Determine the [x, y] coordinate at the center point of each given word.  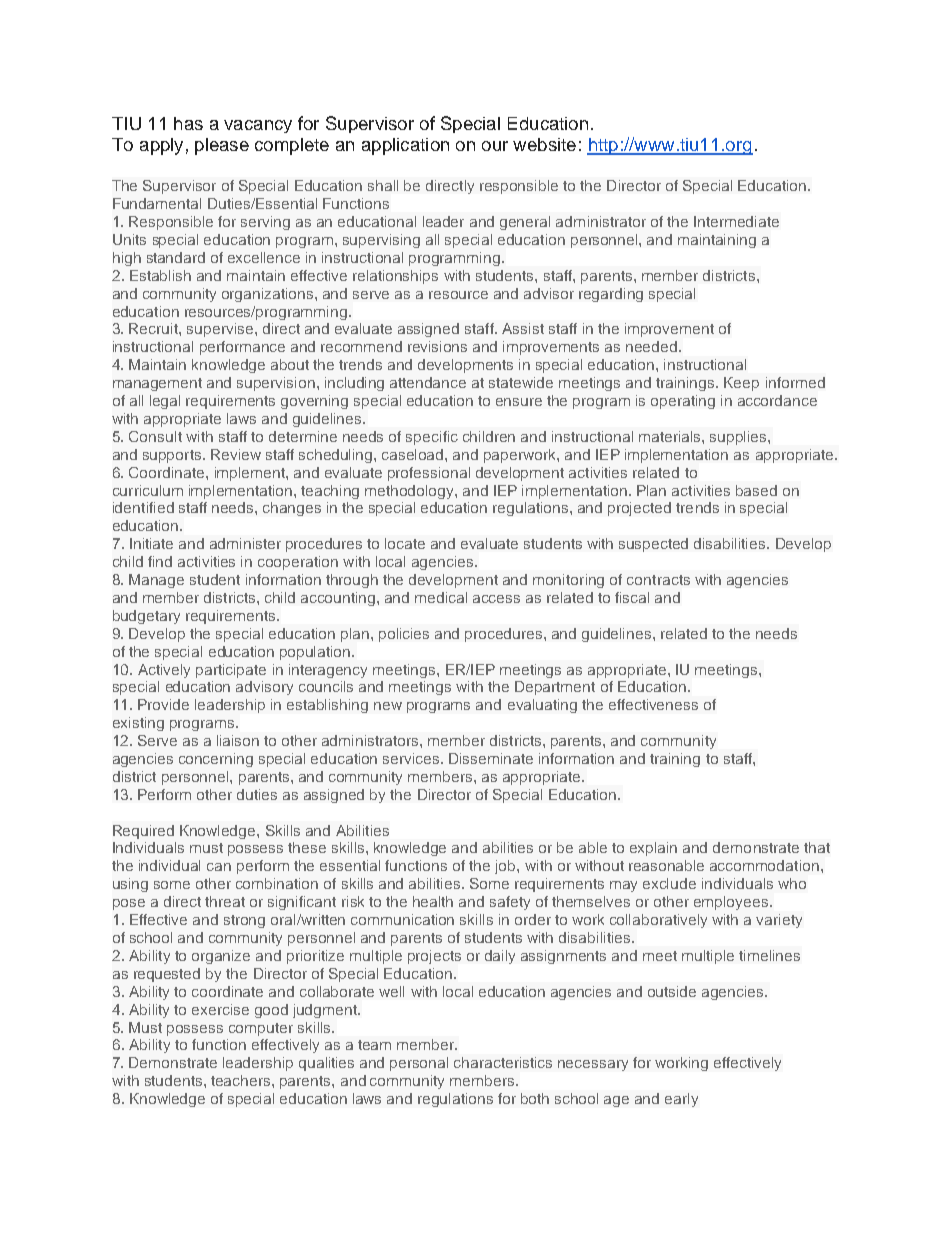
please [222, 146]
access [496, 599]
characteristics [503, 1062]
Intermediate [736, 221]
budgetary [146, 617]
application [405, 146]
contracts [658, 580]
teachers [242, 1080]
